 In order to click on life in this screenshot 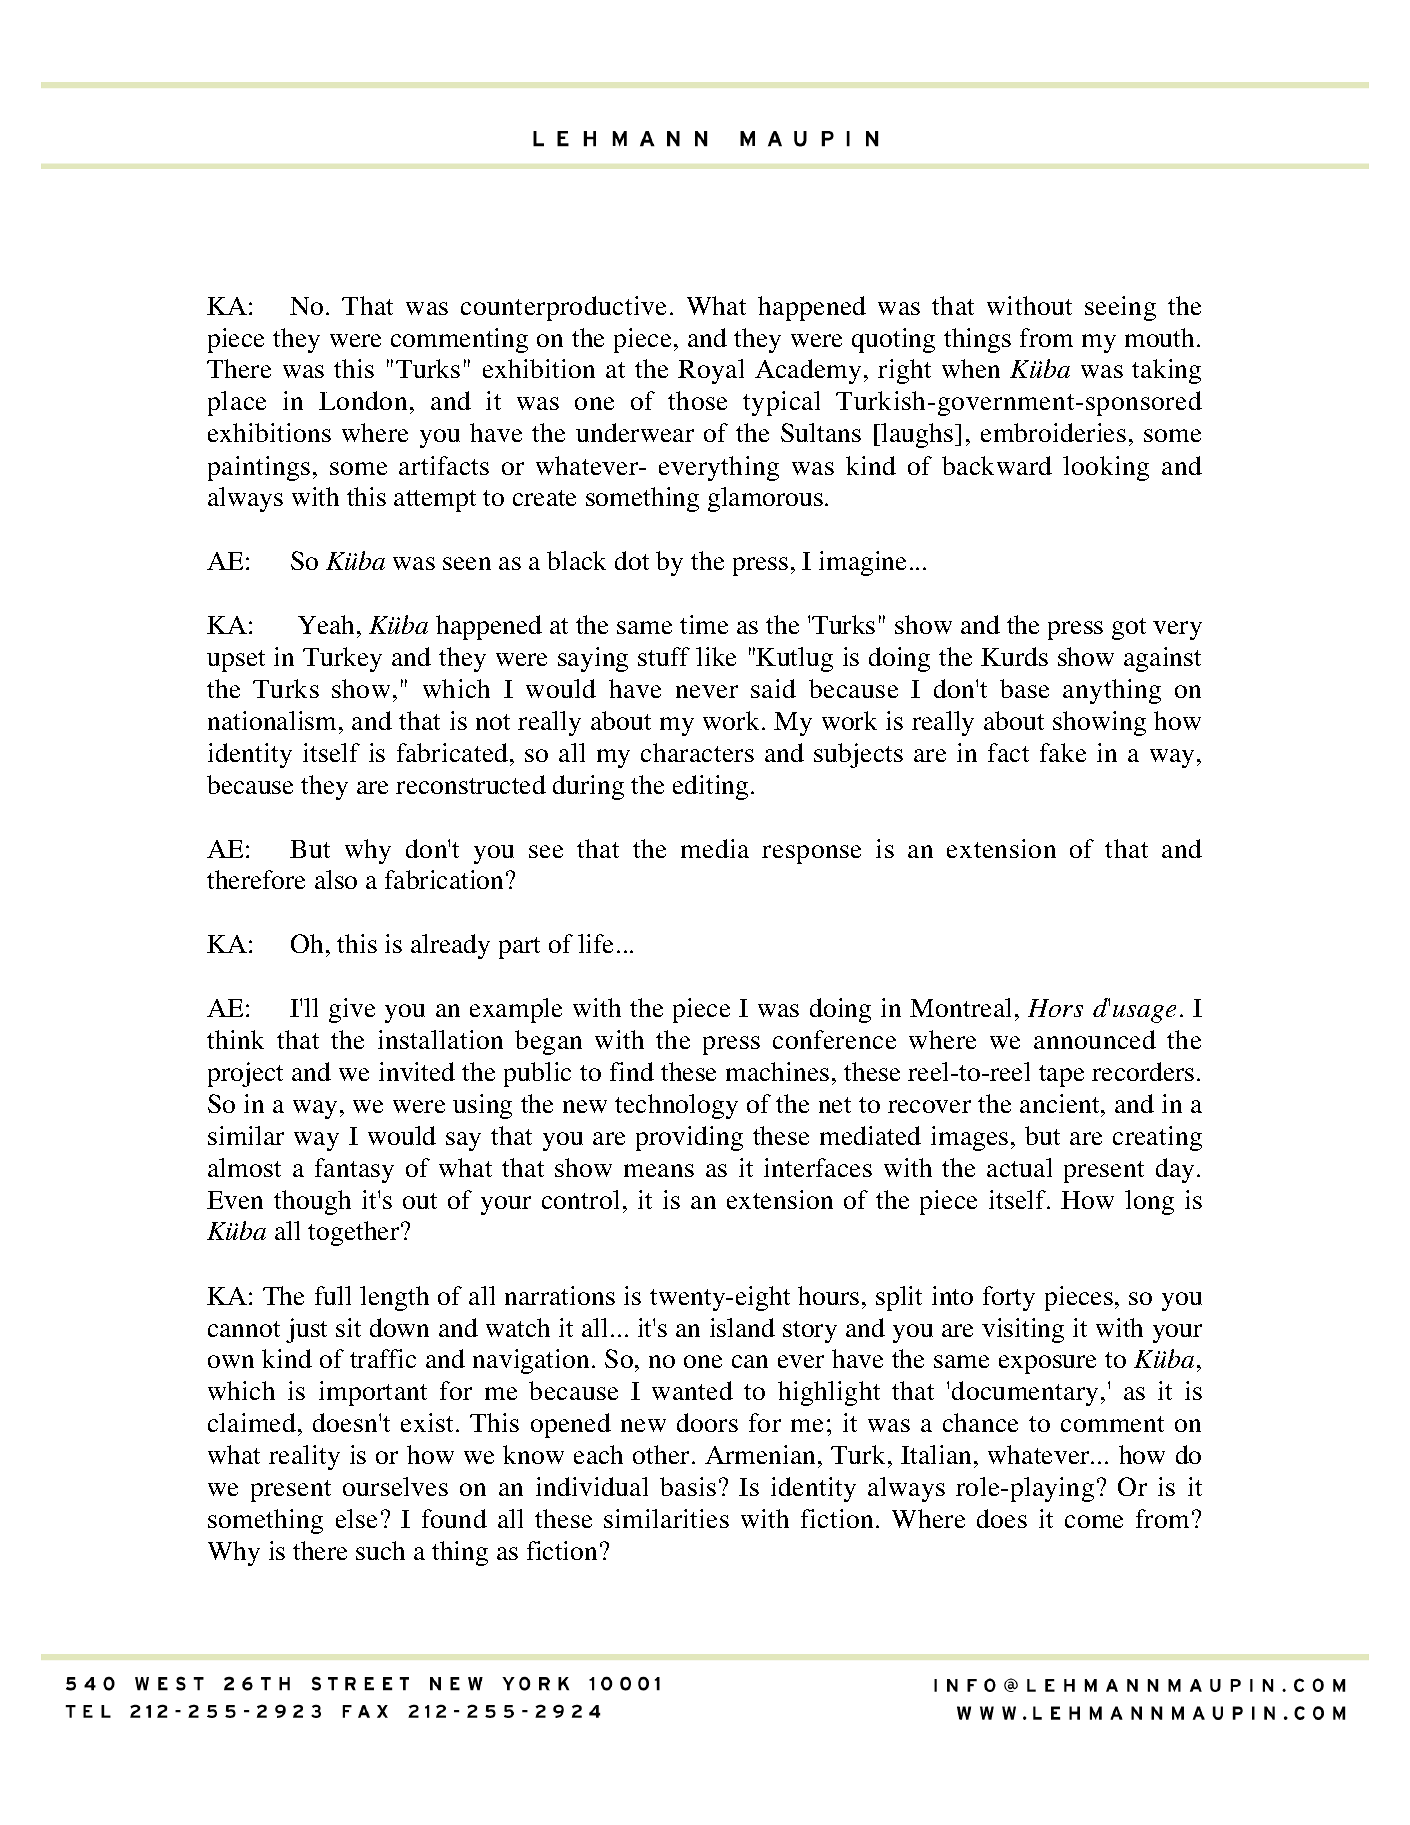, I will do `click(595, 943)`.
